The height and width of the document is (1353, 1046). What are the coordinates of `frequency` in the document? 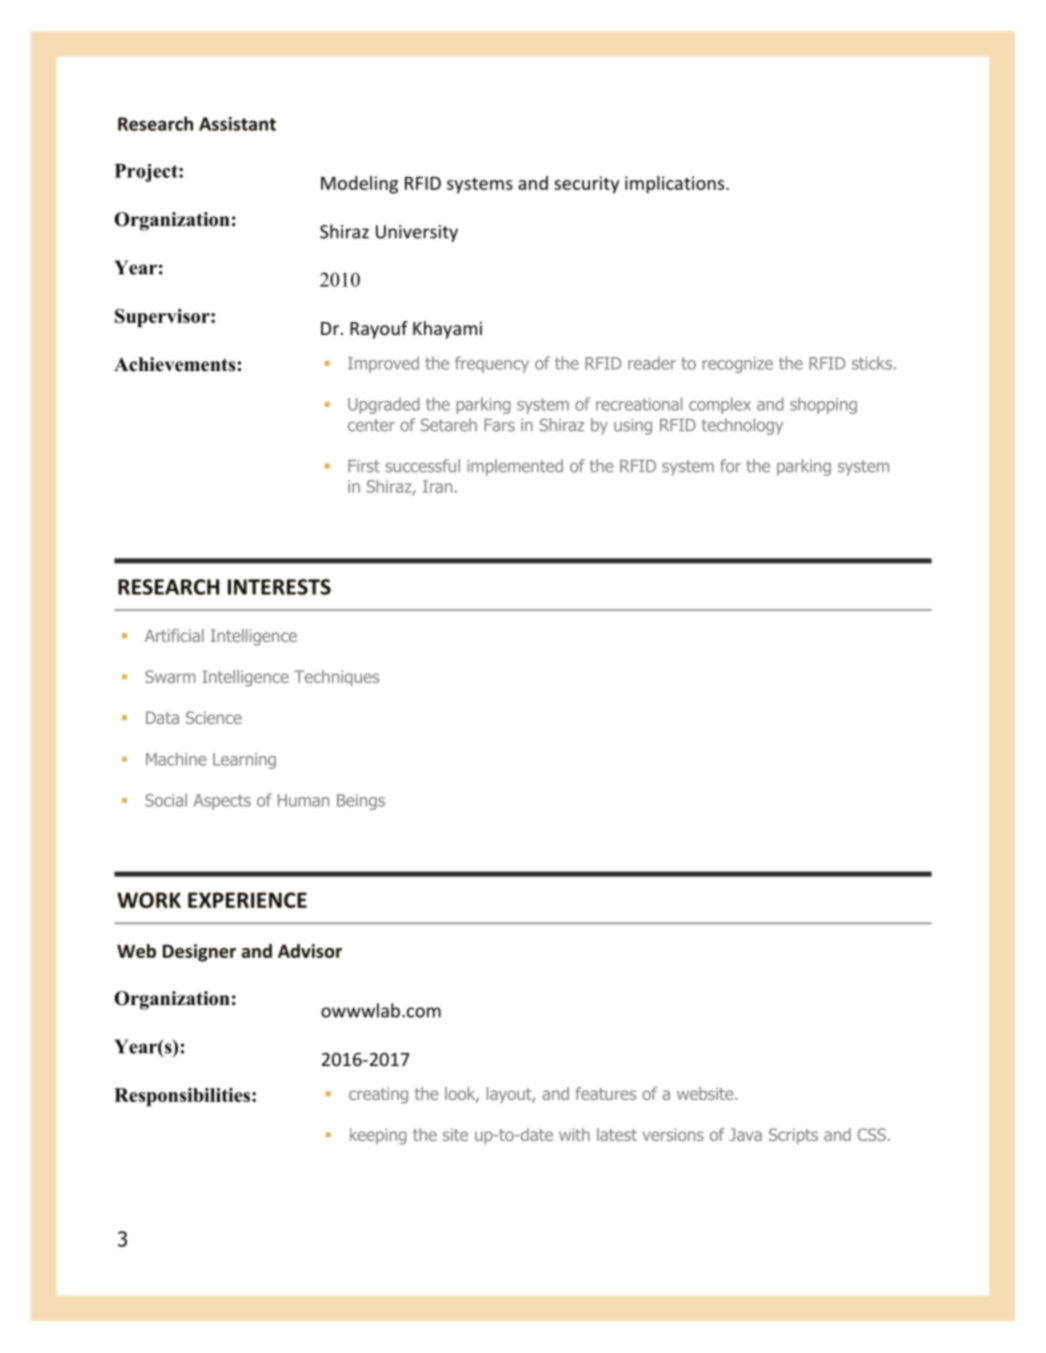 It's located at (492, 364).
